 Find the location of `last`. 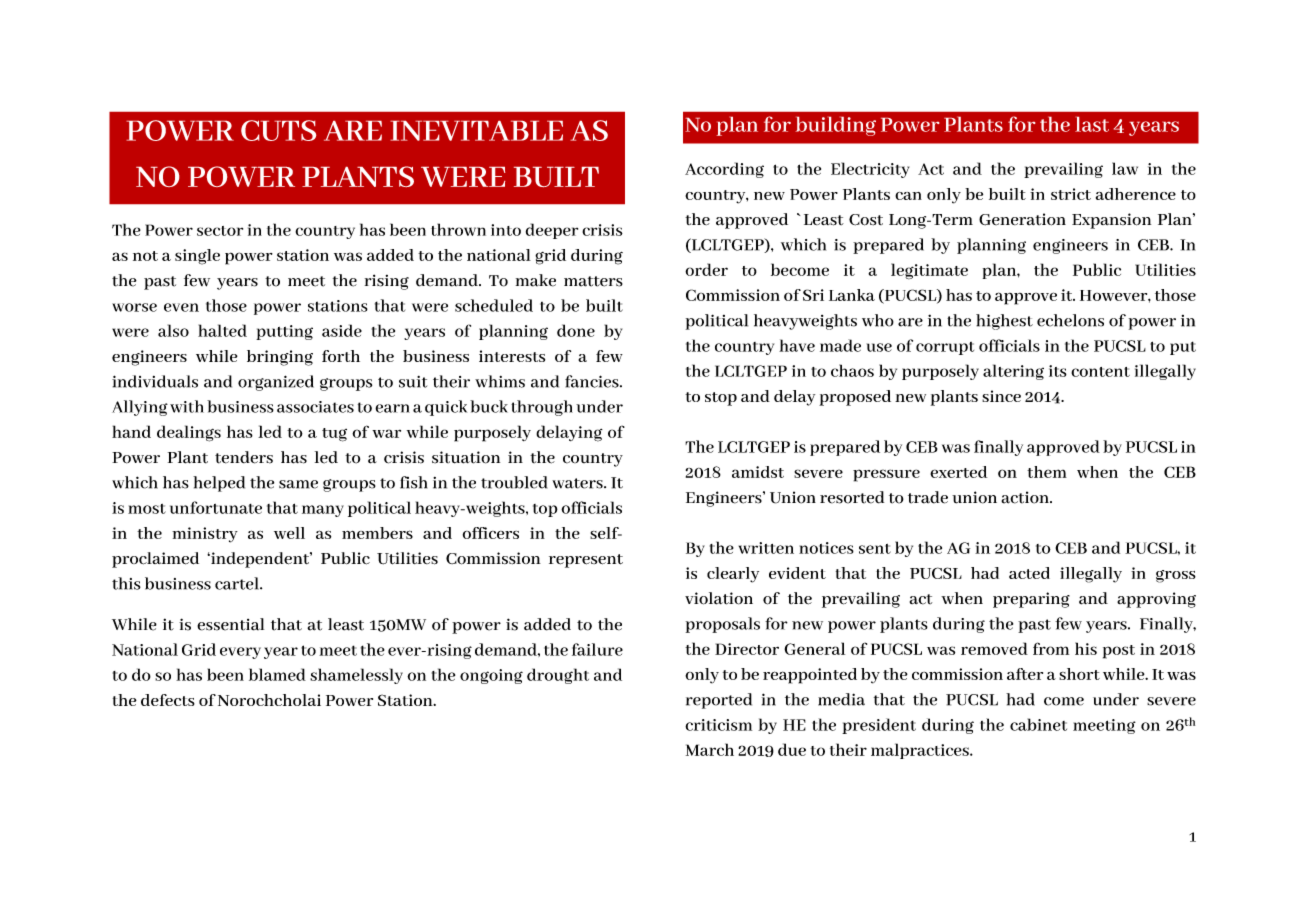

last is located at coordinates (1092, 124).
